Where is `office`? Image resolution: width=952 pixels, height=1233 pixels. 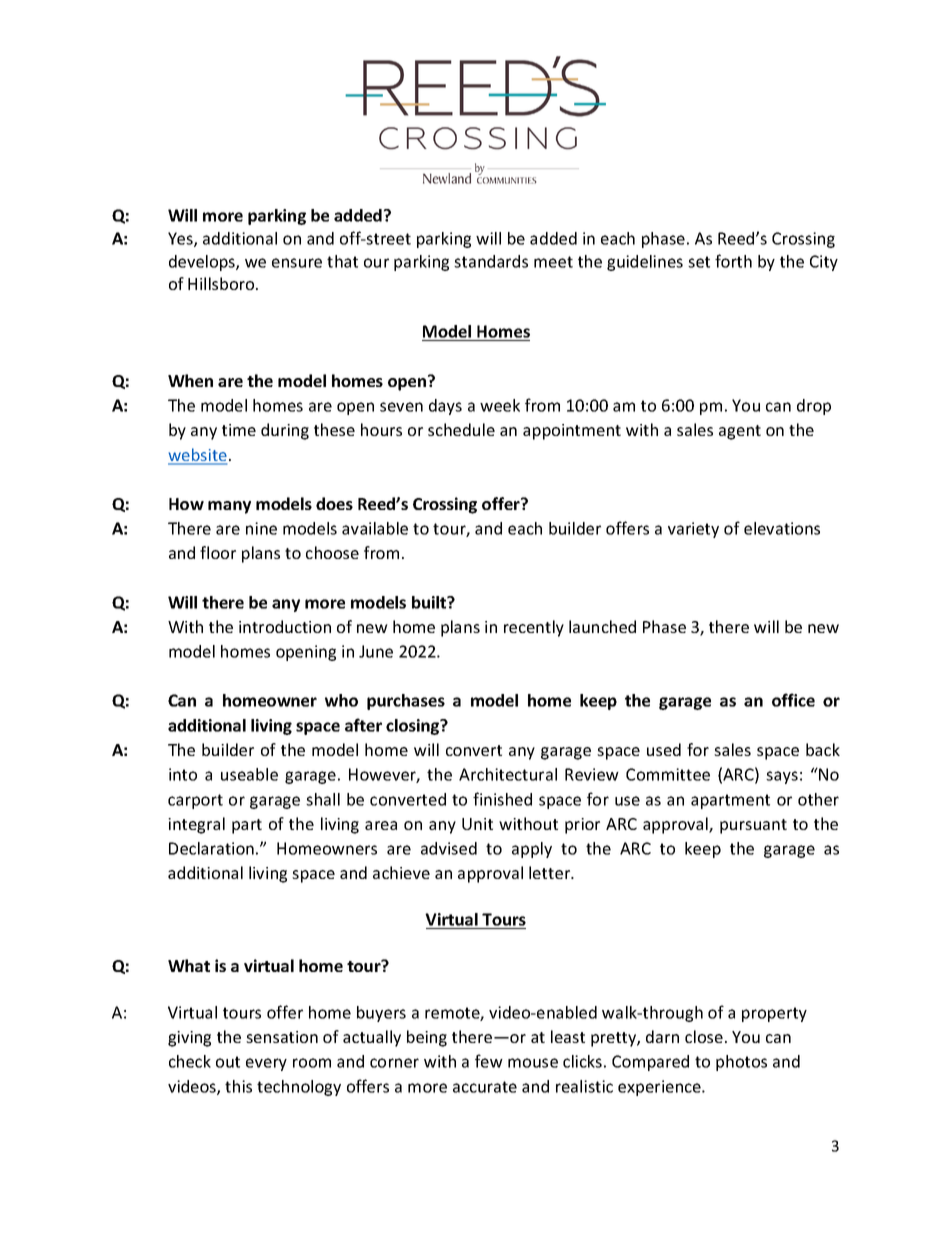
office is located at coordinates (793, 700).
